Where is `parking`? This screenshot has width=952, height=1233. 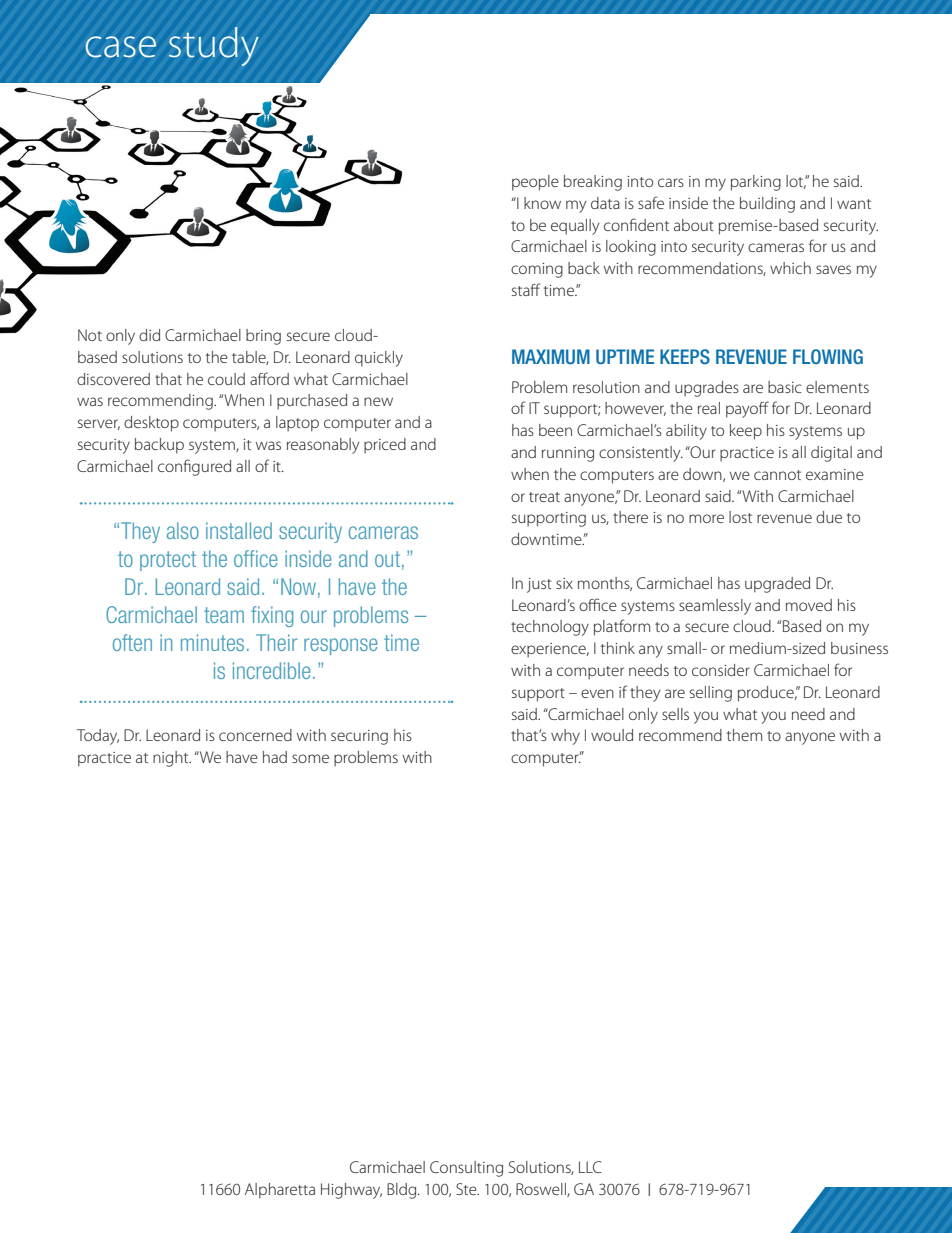
parking is located at coordinates (756, 183).
